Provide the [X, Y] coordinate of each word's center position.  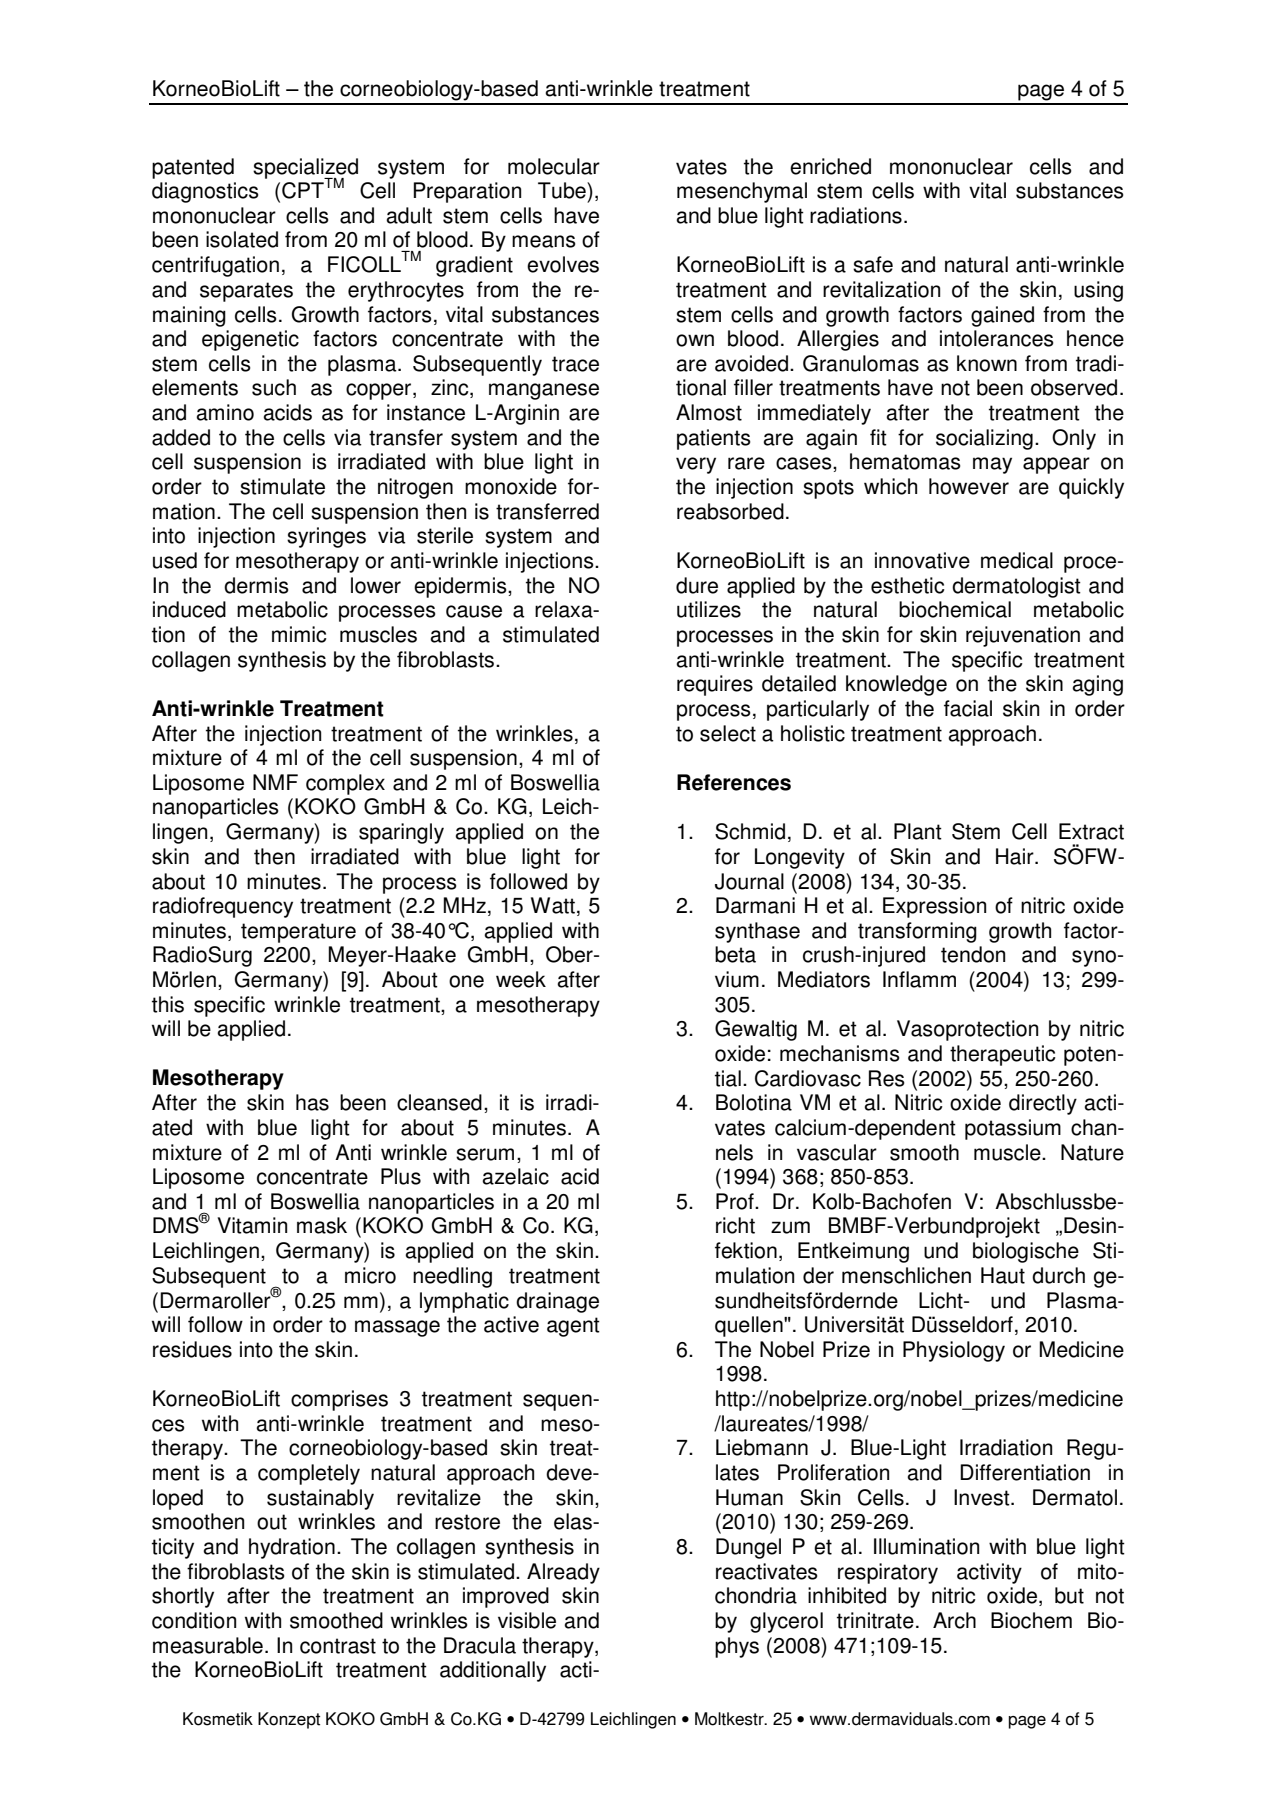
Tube [563, 190]
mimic [299, 634]
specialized [305, 169]
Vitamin [252, 1225]
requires [715, 685]
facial [968, 708]
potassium [1013, 1129]
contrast [338, 1646]
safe [873, 264]
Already [563, 1573]
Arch [954, 1620]
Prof [736, 1201]
